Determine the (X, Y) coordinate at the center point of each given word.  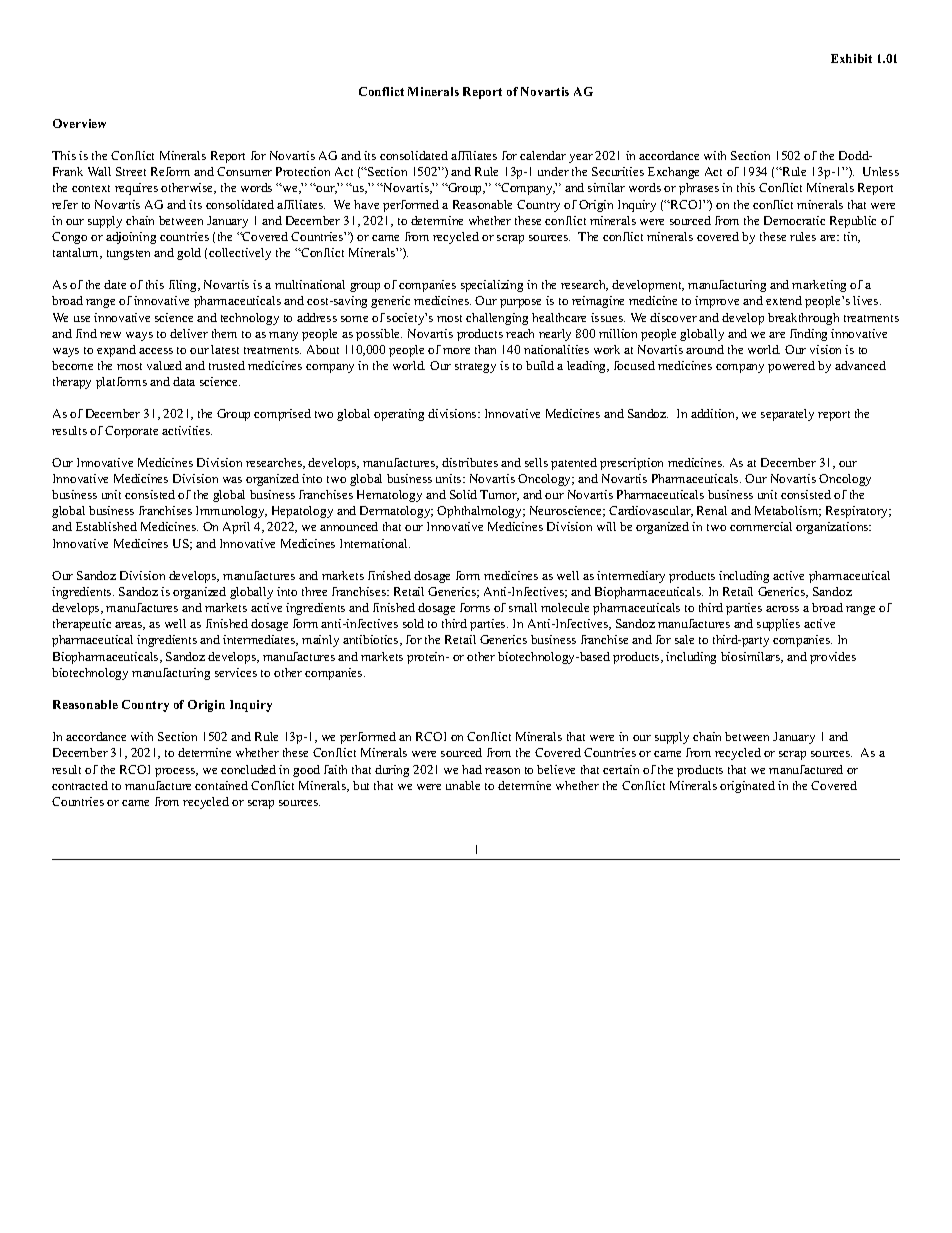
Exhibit (851, 58)
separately (787, 415)
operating (399, 415)
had (472, 769)
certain (621, 769)
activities (187, 430)
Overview (79, 123)
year (581, 158)
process (176, 772)
